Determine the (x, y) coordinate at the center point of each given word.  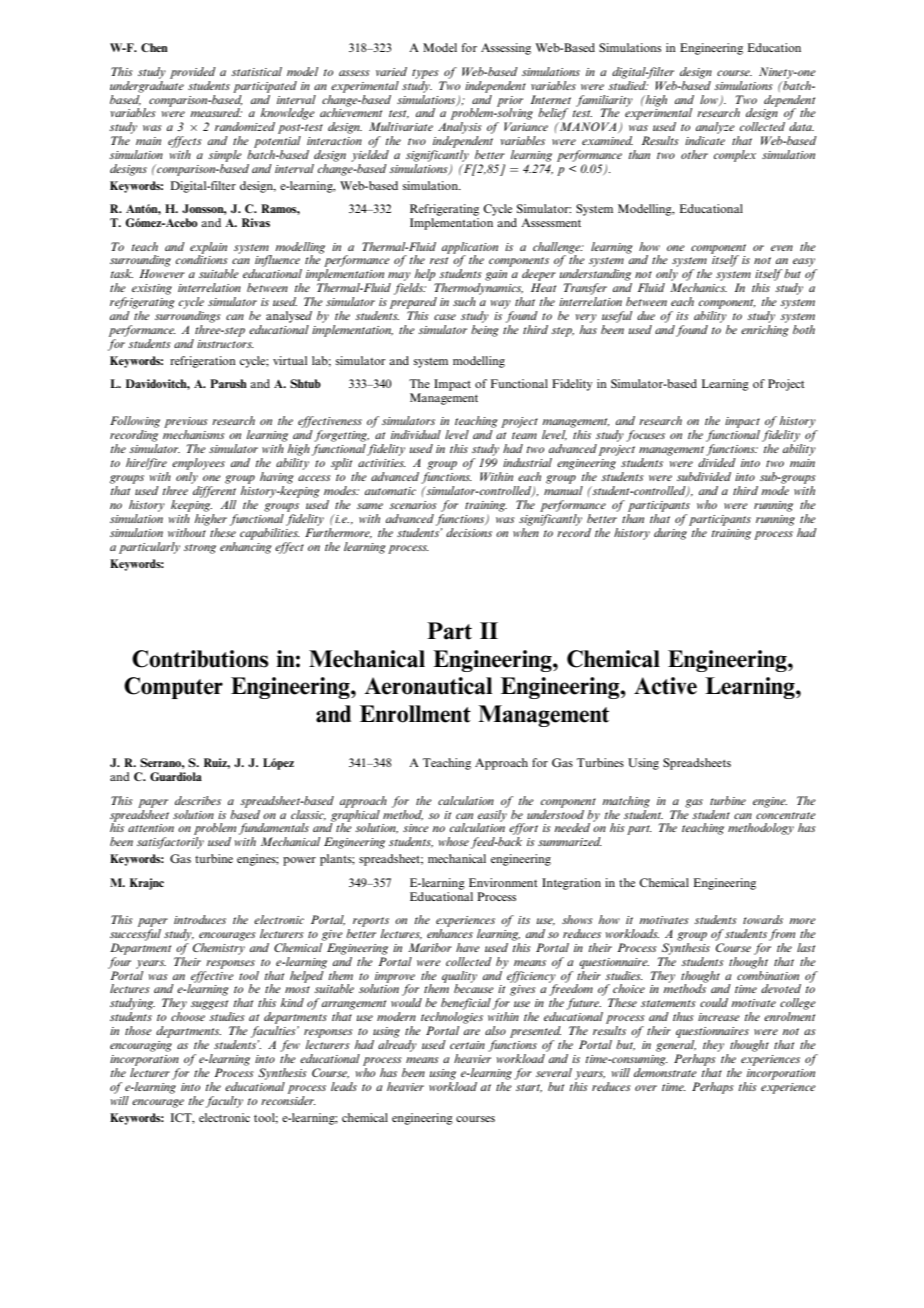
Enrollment (415, 714)
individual (416, 434)
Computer (173, 688)
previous (186, 424)
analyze (715, 128)
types (425, 74)
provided (193, 73)
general (676, 1046)
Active (665, 686)
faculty (224, 1102)
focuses (645, 436)
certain (467, 1045)
